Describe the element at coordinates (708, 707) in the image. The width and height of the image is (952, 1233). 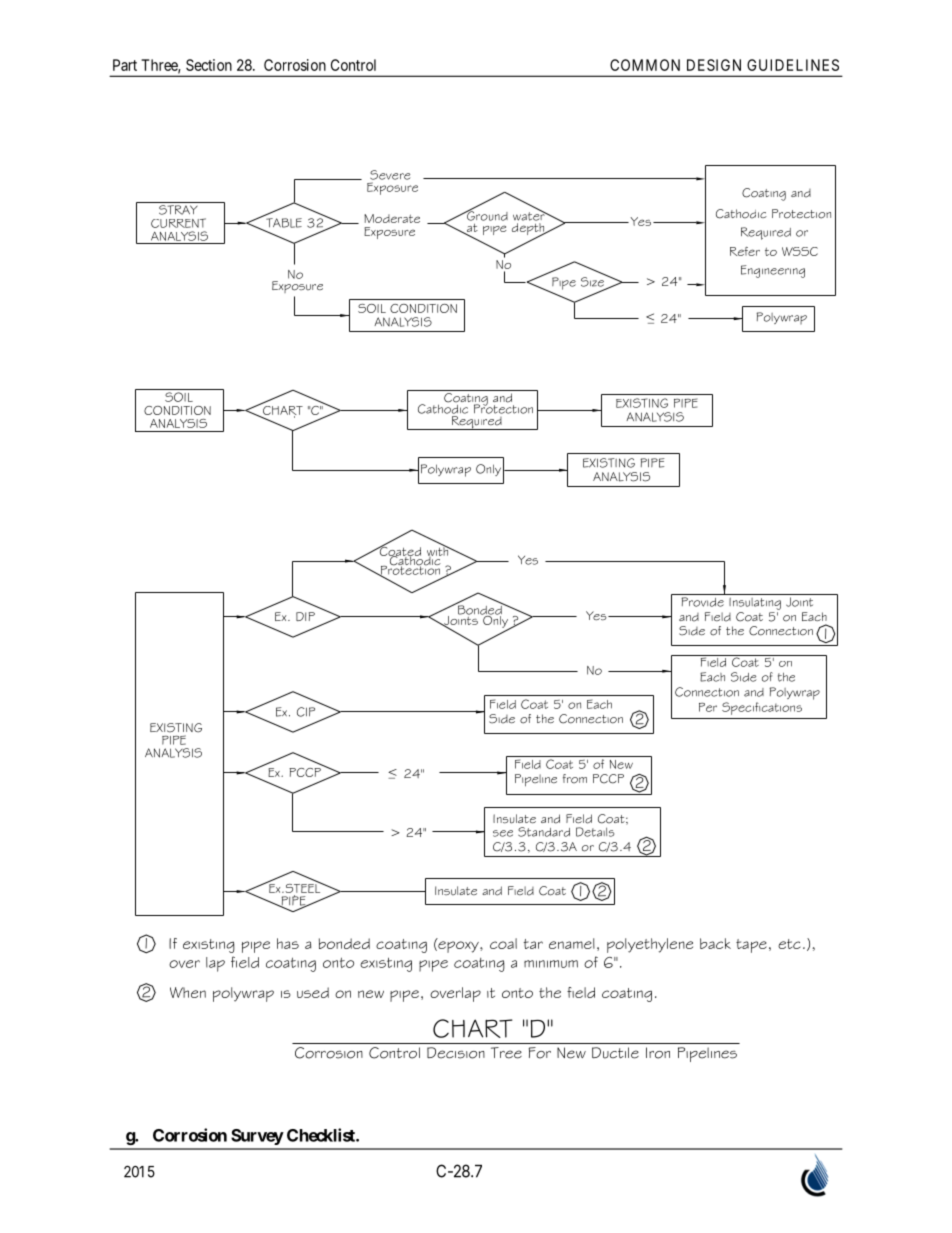
I see `Per` at that location.
